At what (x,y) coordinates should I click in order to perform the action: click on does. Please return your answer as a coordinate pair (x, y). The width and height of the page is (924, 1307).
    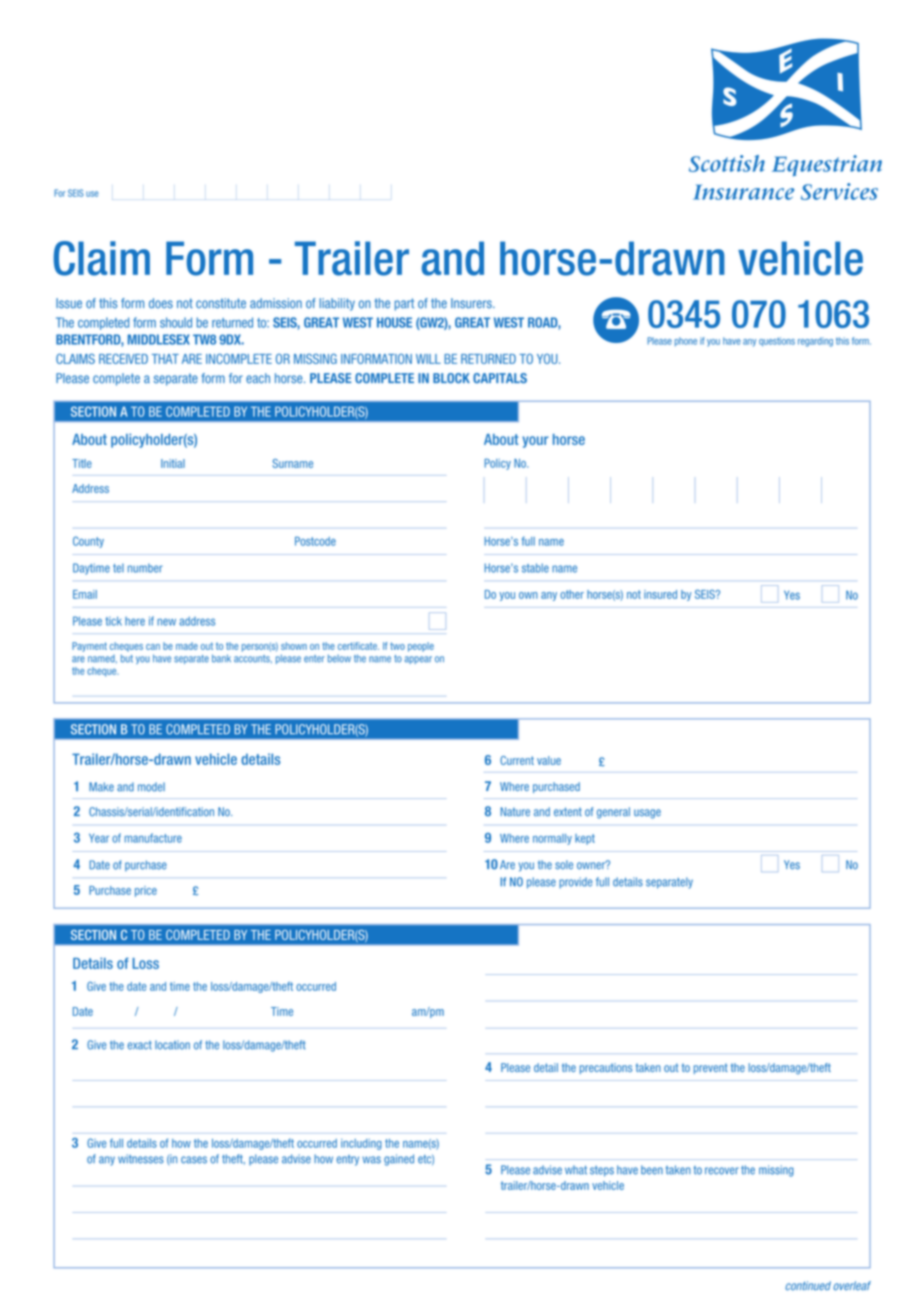
    Looking at the image, I should click on (161, 303).
